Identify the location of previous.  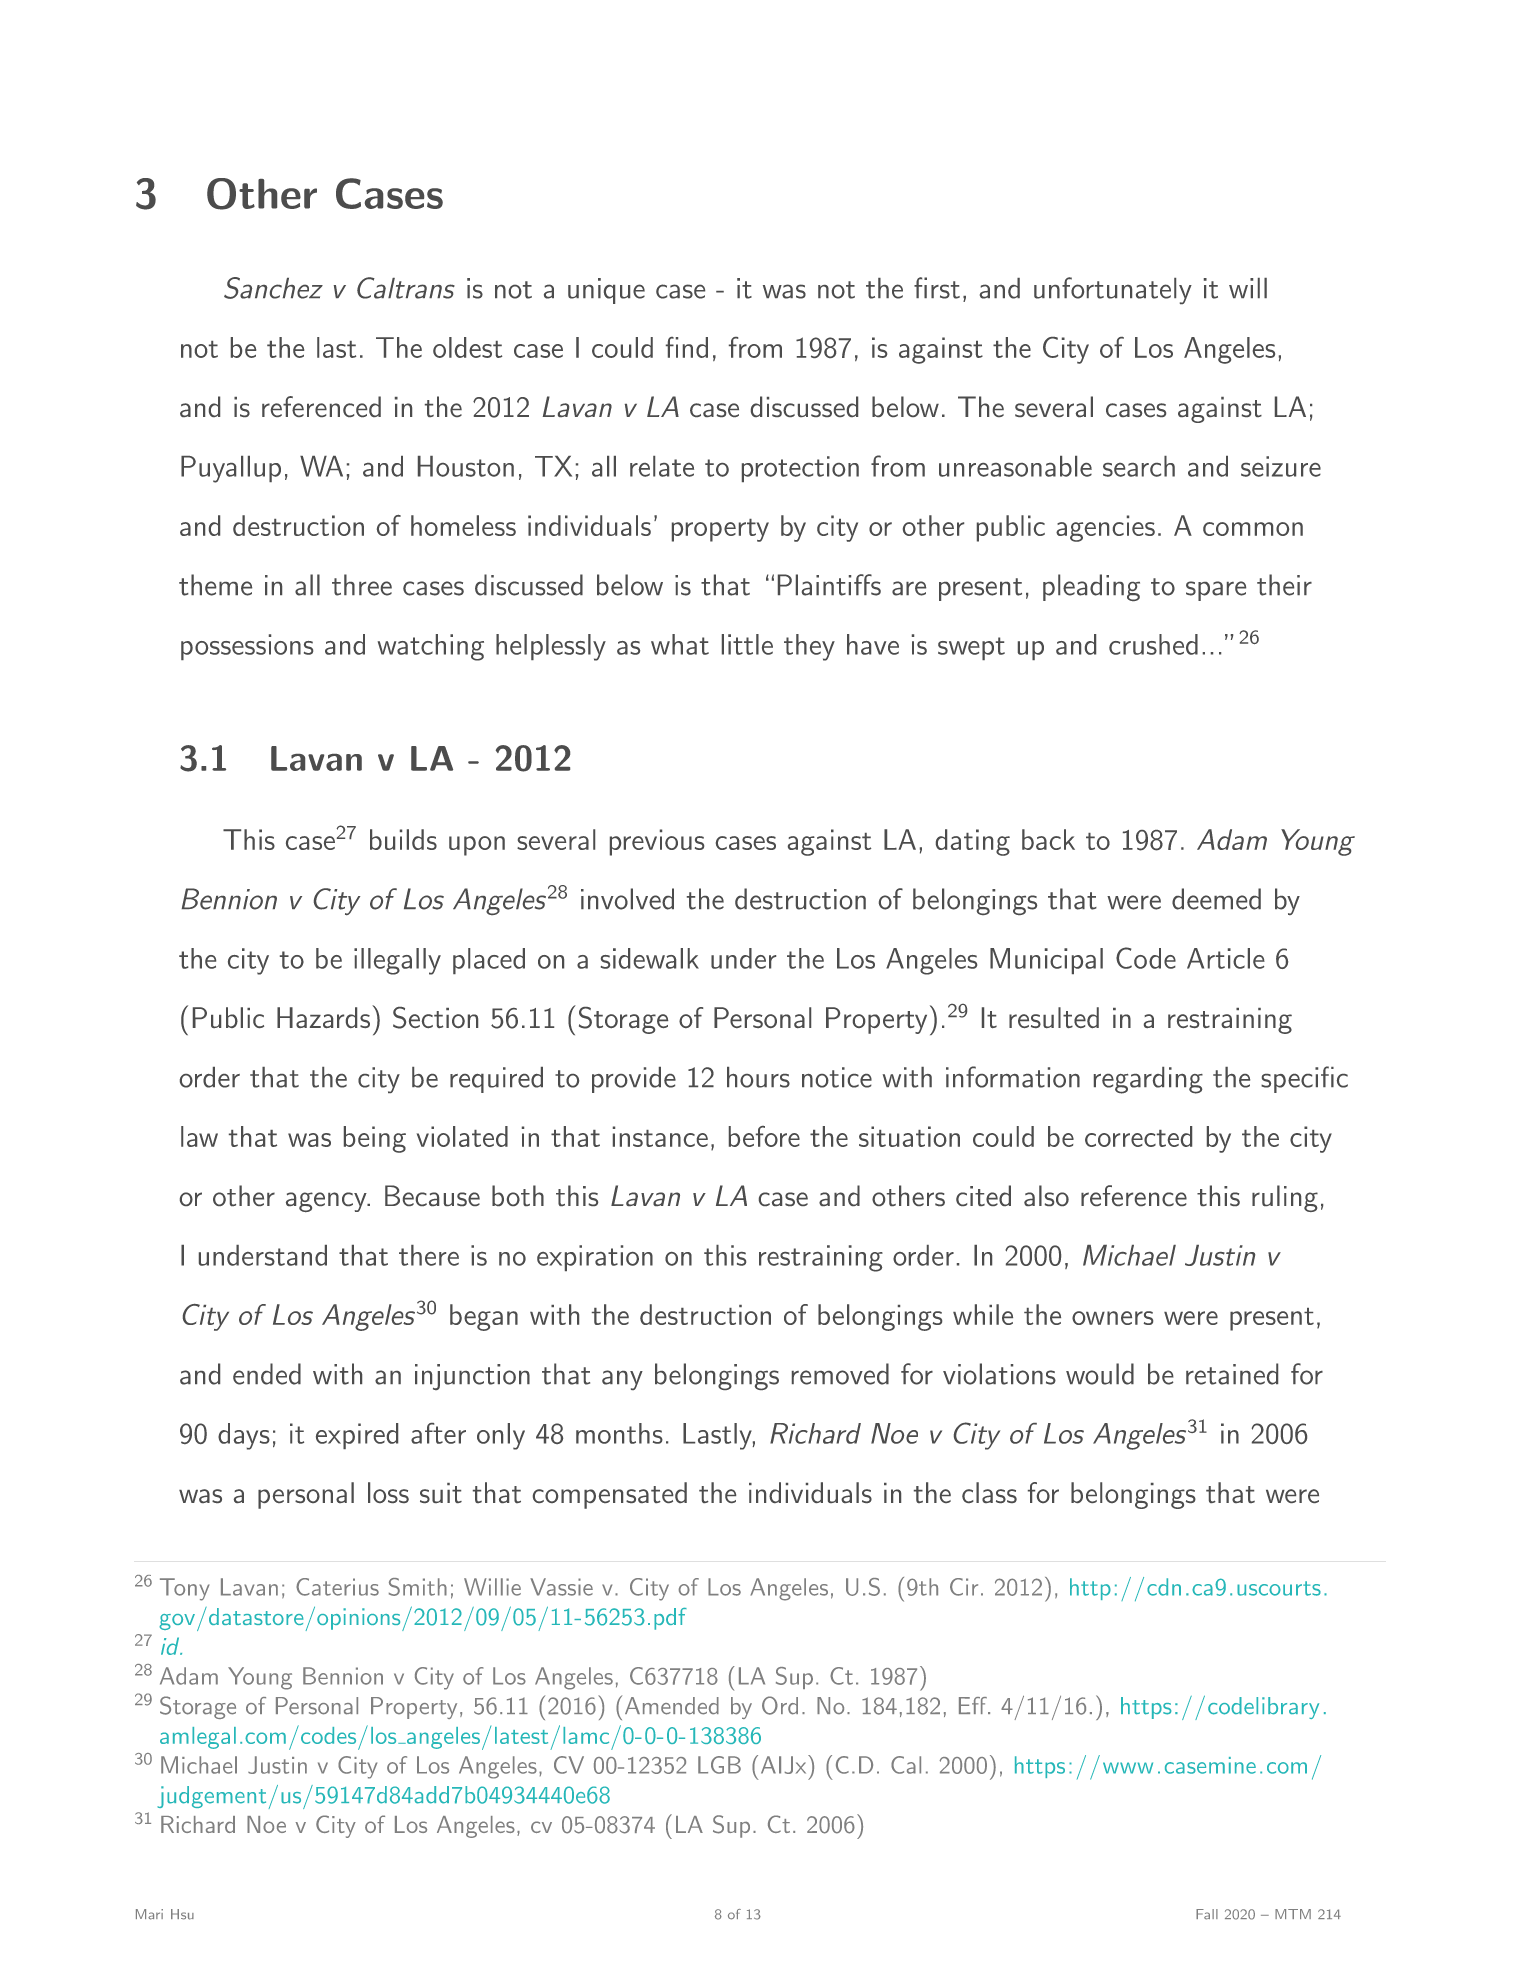
(657, 842).
